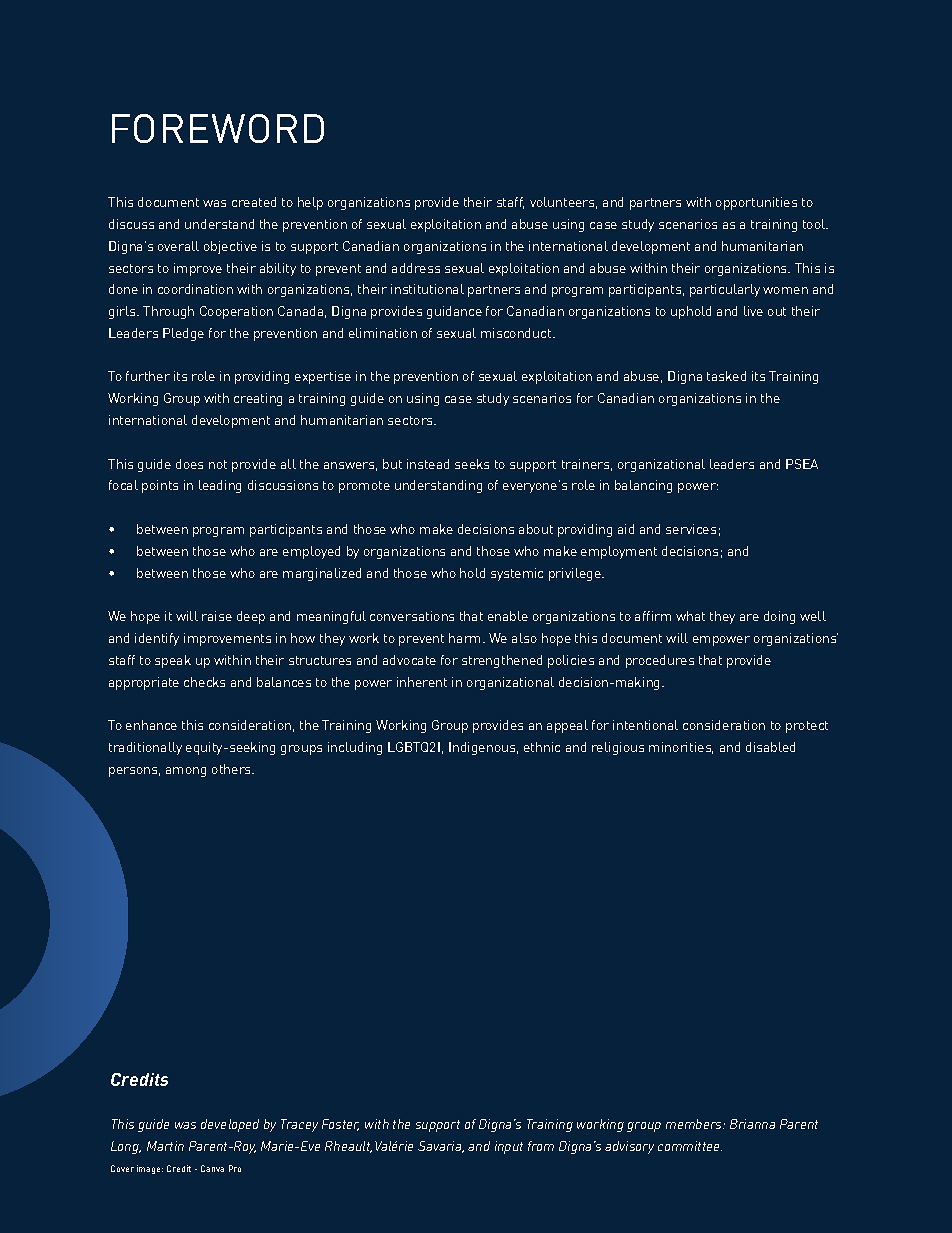 This page has height=1233, width=952. What do you see at coordinates (509, 1147) in the page?
I see `input` at bounding box center [509, 1147].
